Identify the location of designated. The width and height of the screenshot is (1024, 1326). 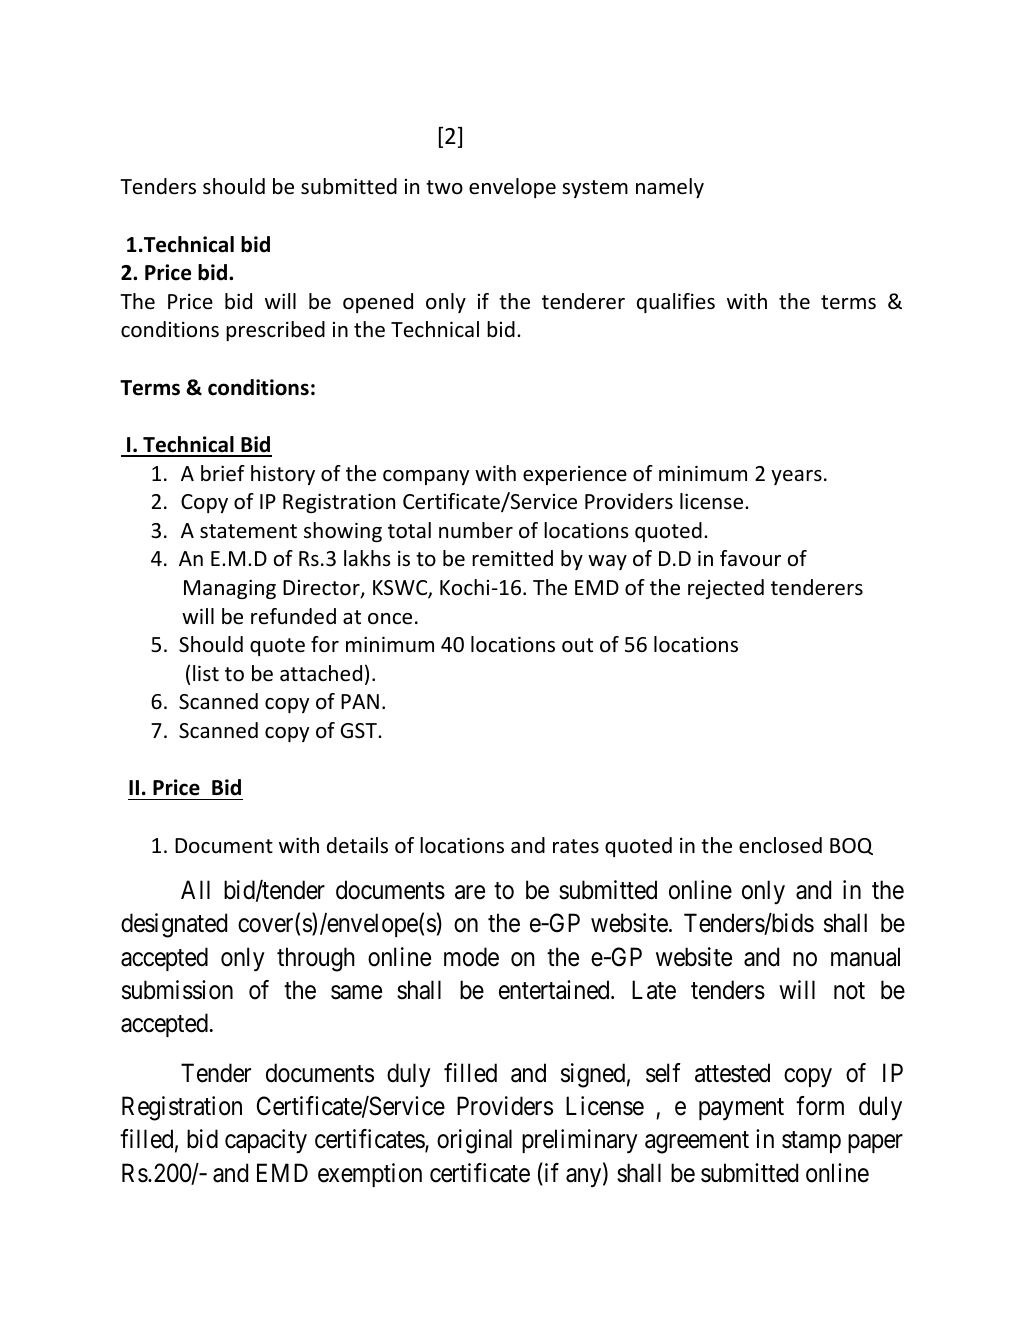
(174, 925).
